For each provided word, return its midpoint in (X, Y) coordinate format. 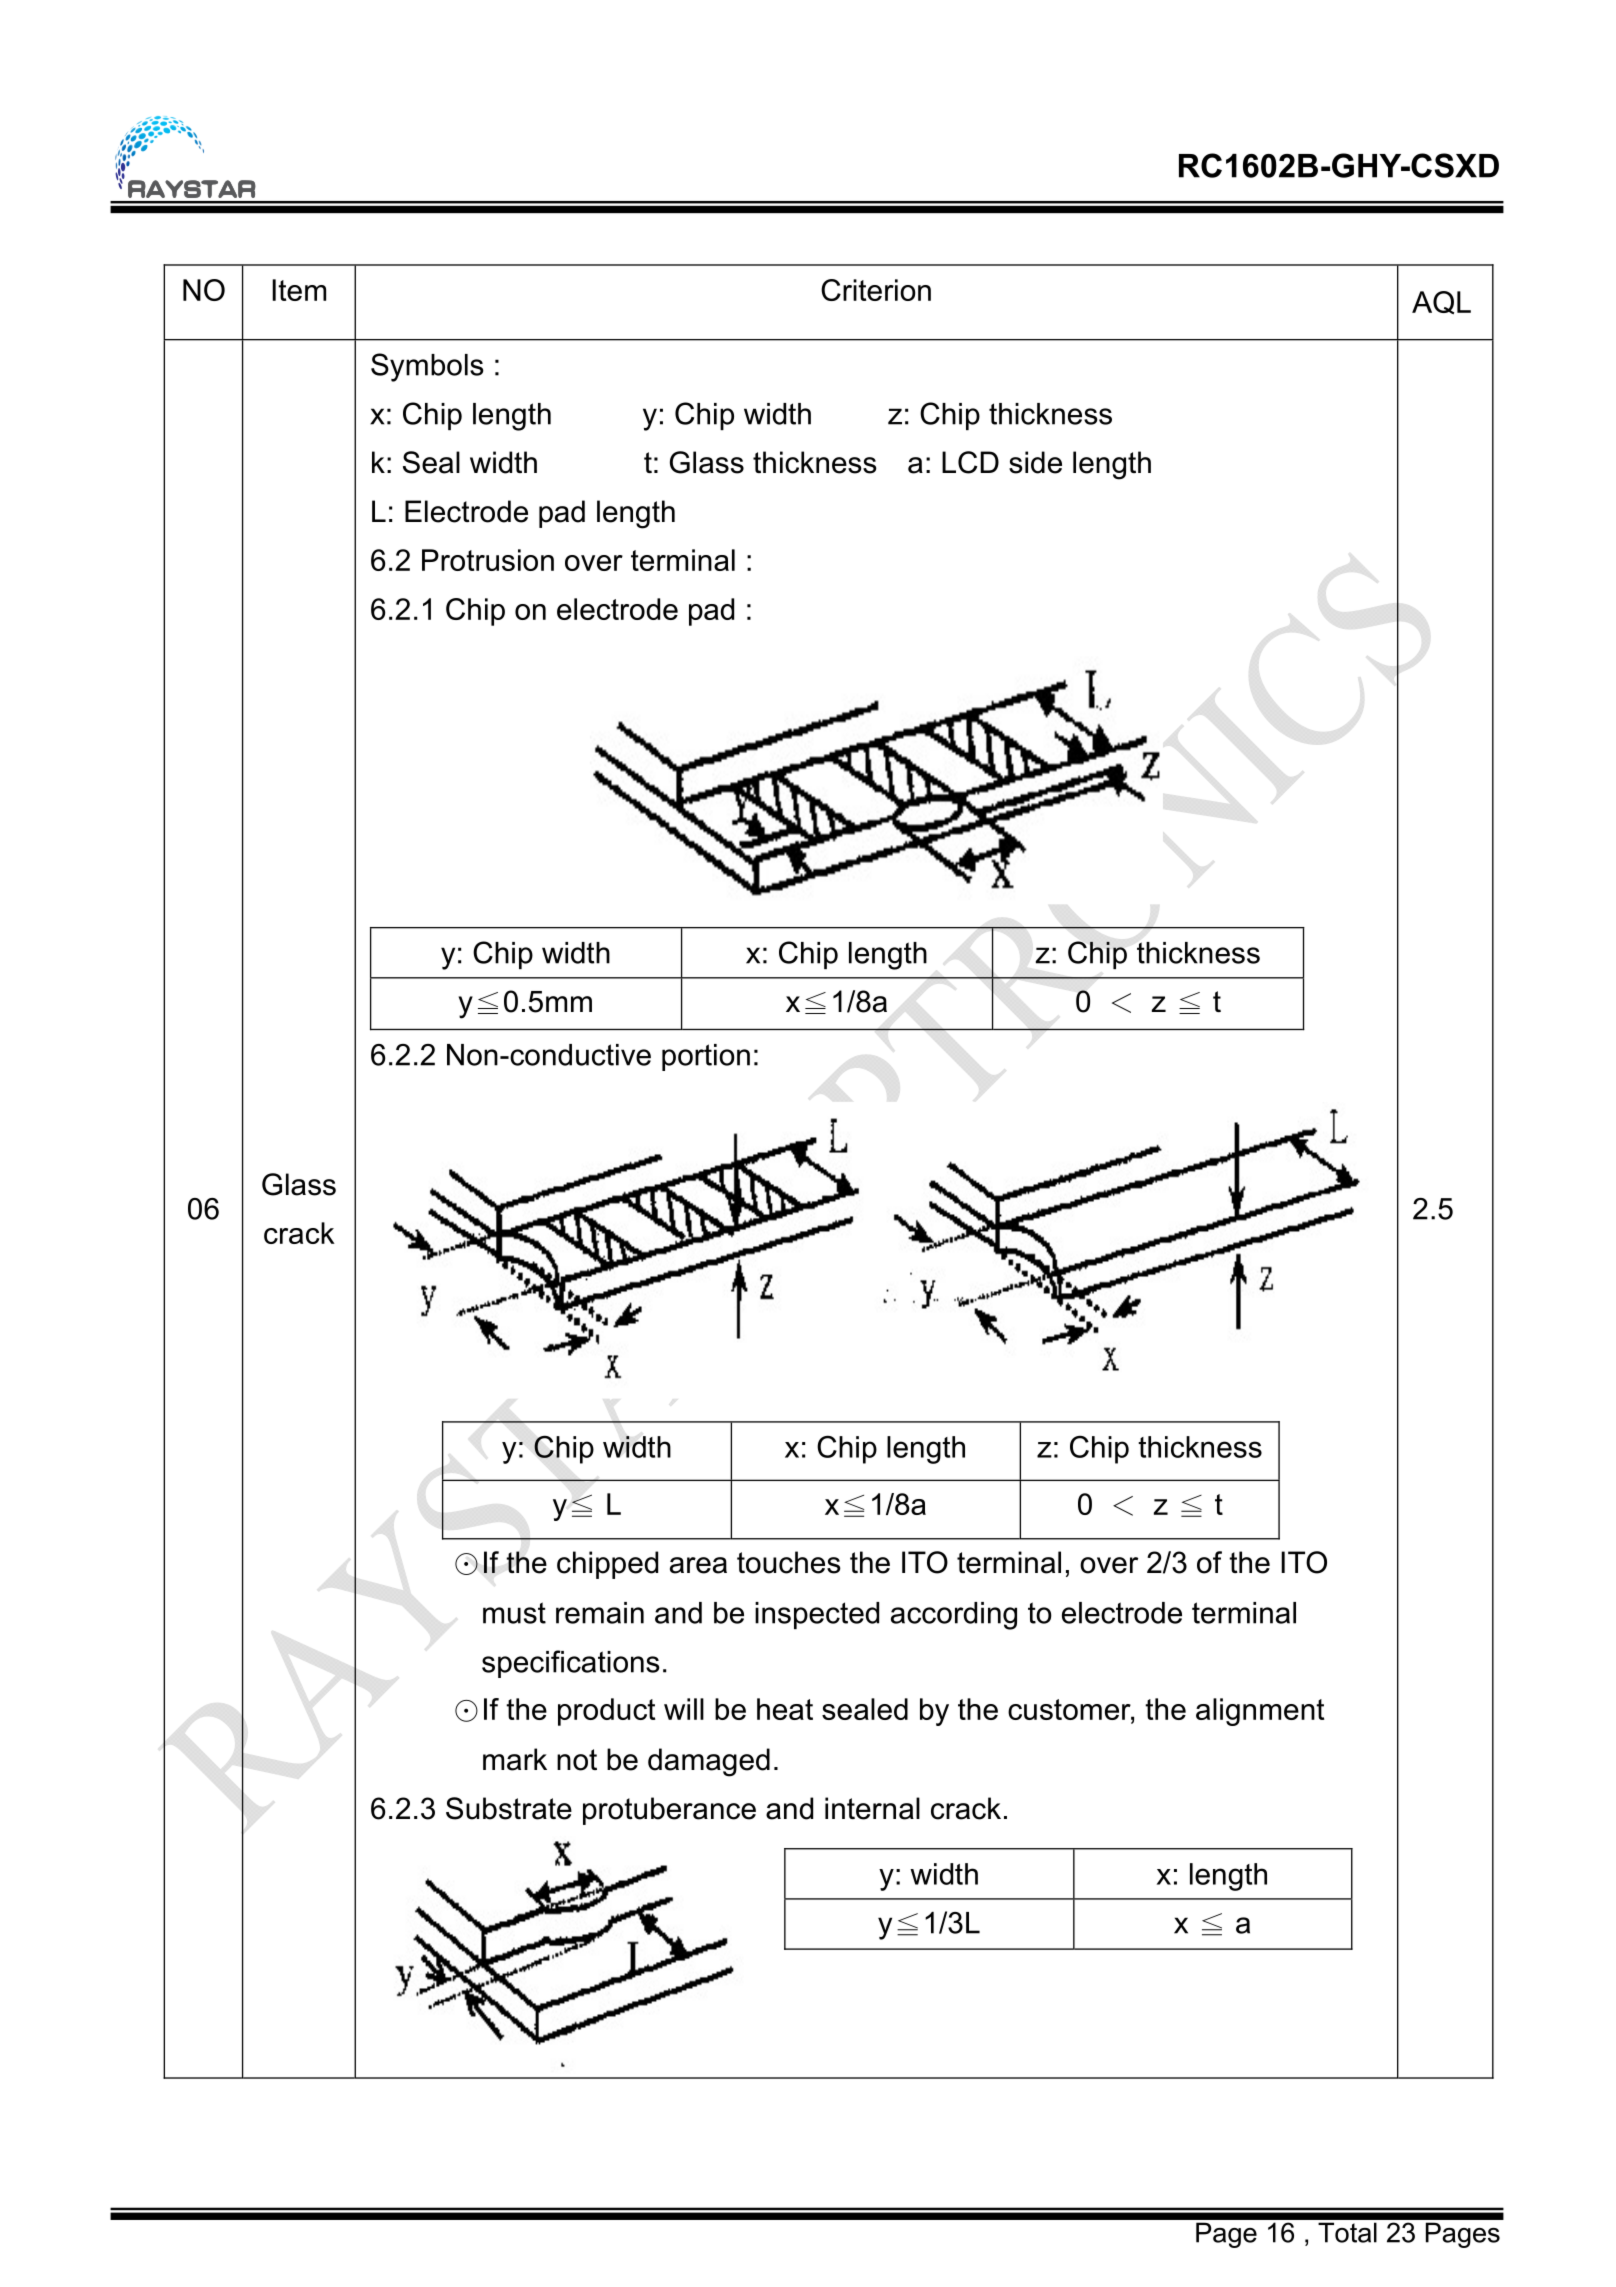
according (954, 1616)
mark (515, 1759)
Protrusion (488, 560)
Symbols (427, 367)
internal (872, 1808)
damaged (709, 1762)
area (698, 1565)
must (514, 1613)
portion (706, 1057)
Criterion (876, 290)
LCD (970, 462)
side (1035, 462)
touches (789, 1562)
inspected (817, 1615)
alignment (1260, 1712)
